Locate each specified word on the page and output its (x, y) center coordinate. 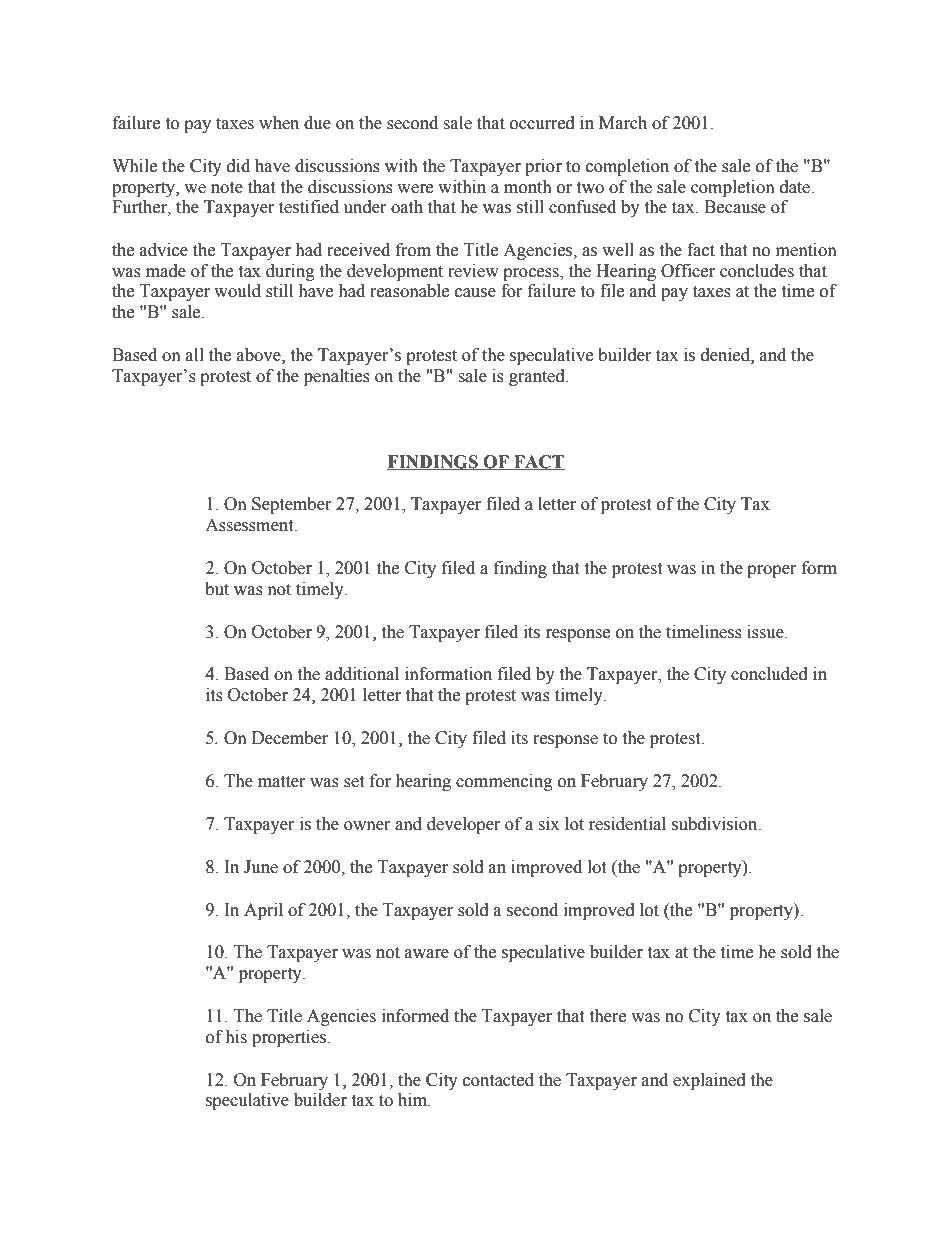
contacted (498, 1080)
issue (766, 632)
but (217, 589)
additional (362, 674)
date (796, 187)
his (236, 1037)
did (238, 166)
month (528, 187)
